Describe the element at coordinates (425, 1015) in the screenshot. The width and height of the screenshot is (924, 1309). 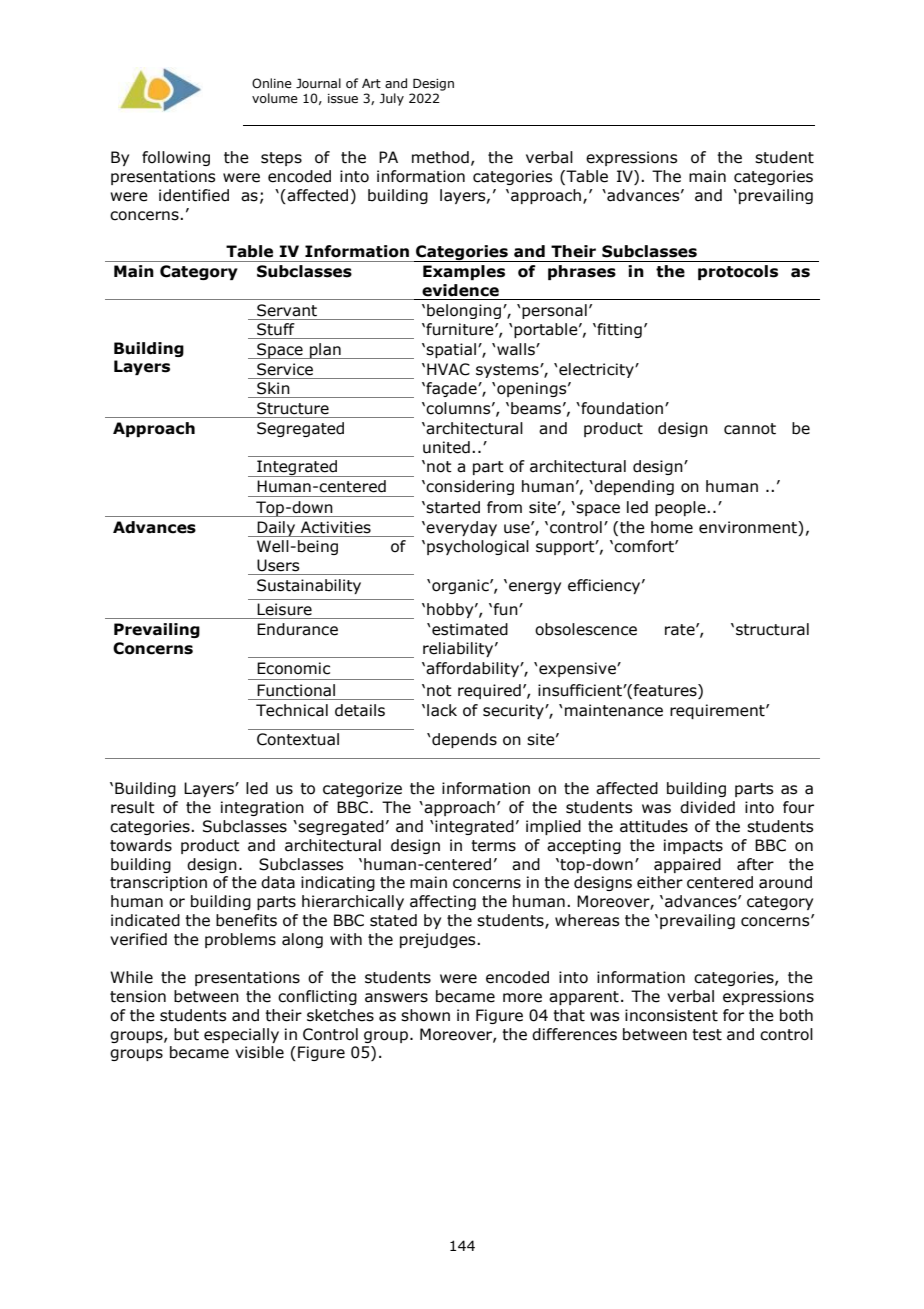
I see `shown` at that location.
